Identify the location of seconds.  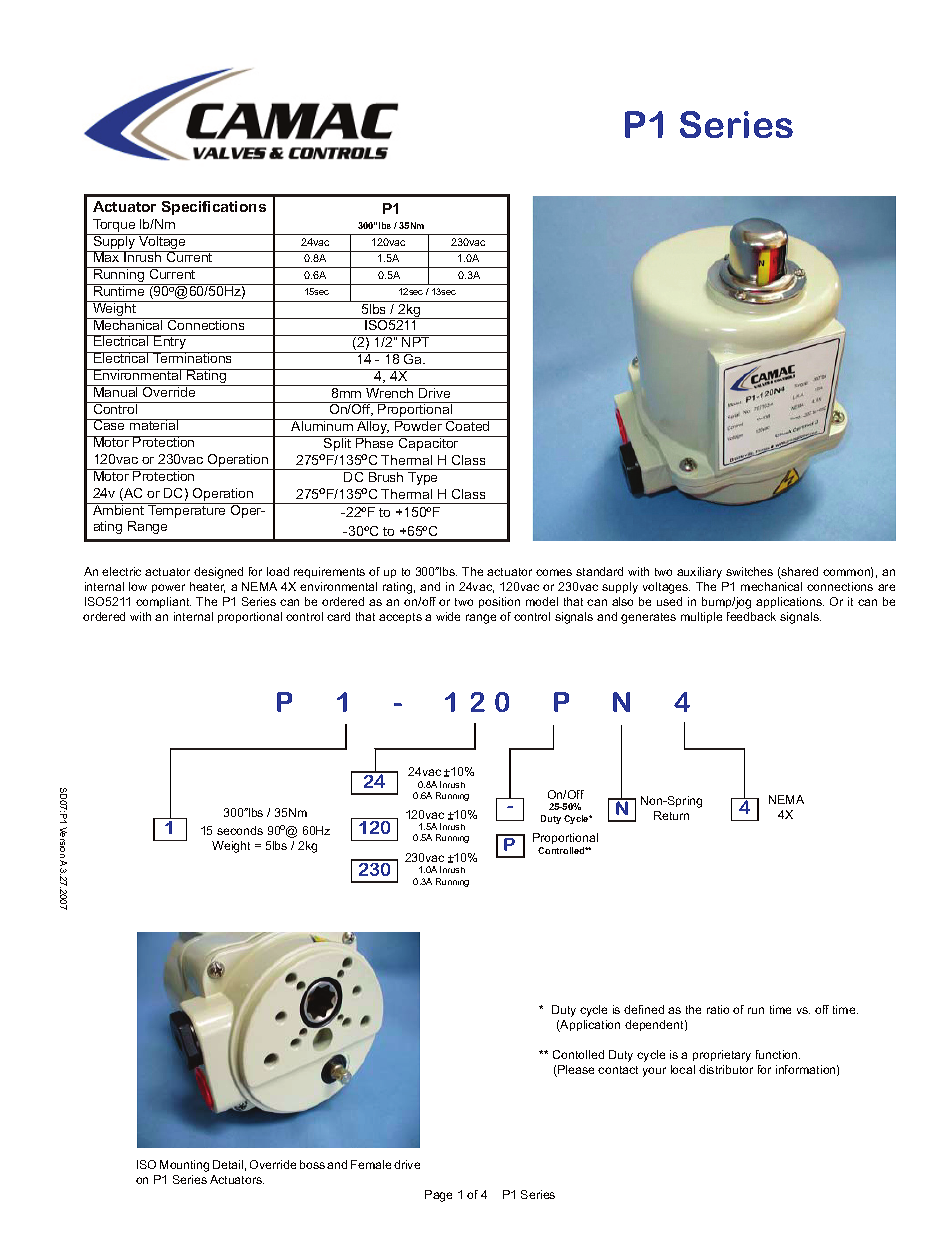
(240, 830).
